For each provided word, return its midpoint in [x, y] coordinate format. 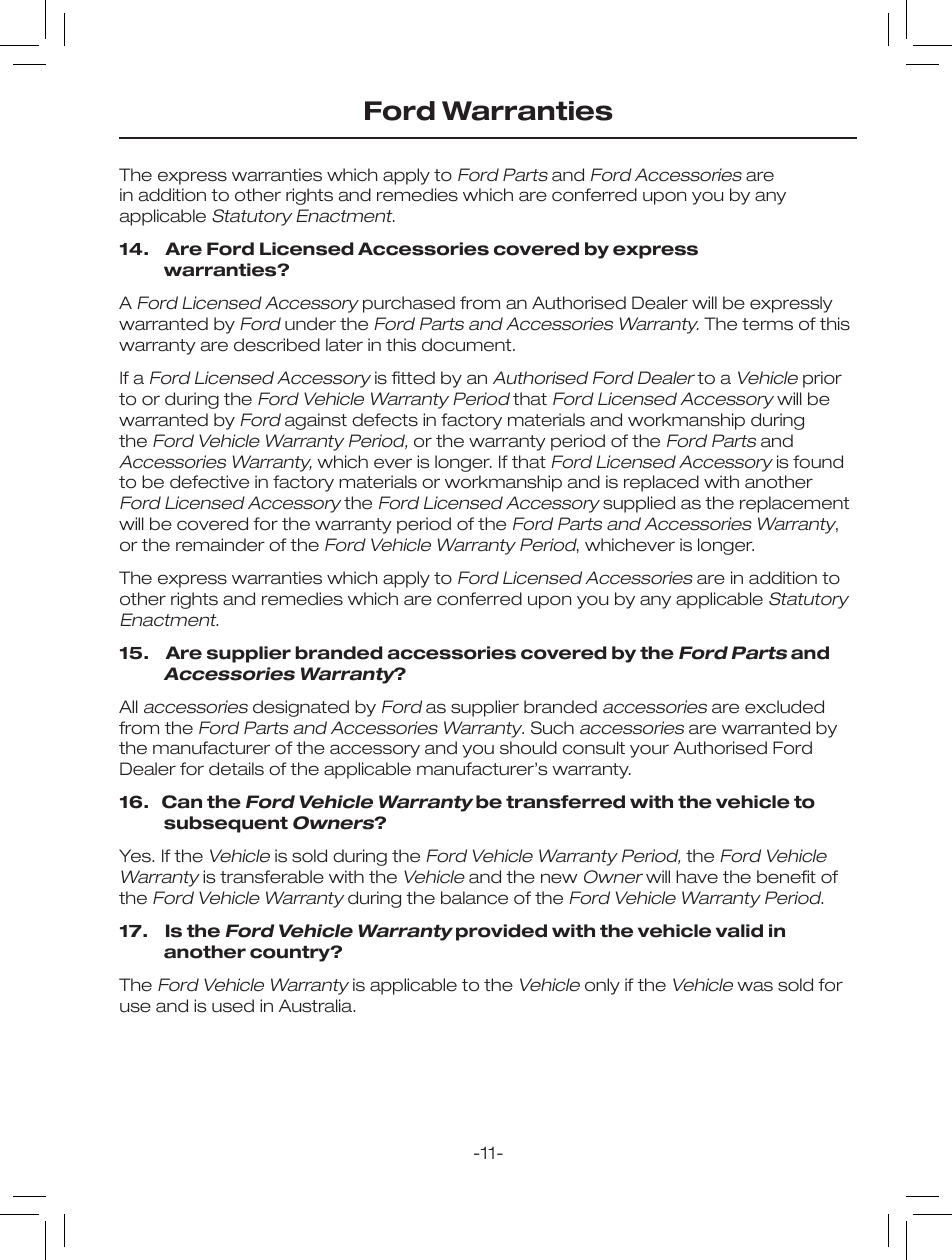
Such [552, 728]
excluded [784, 707]
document [468, 345]
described [277, 345]
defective [209, 482]
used [233, 1006]
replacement [794, 504]
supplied [639, 504]
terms [767, 324]
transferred [565, 802]
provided [501, 932]
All [128, 706]
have [697, 877]
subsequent [226, 824]
